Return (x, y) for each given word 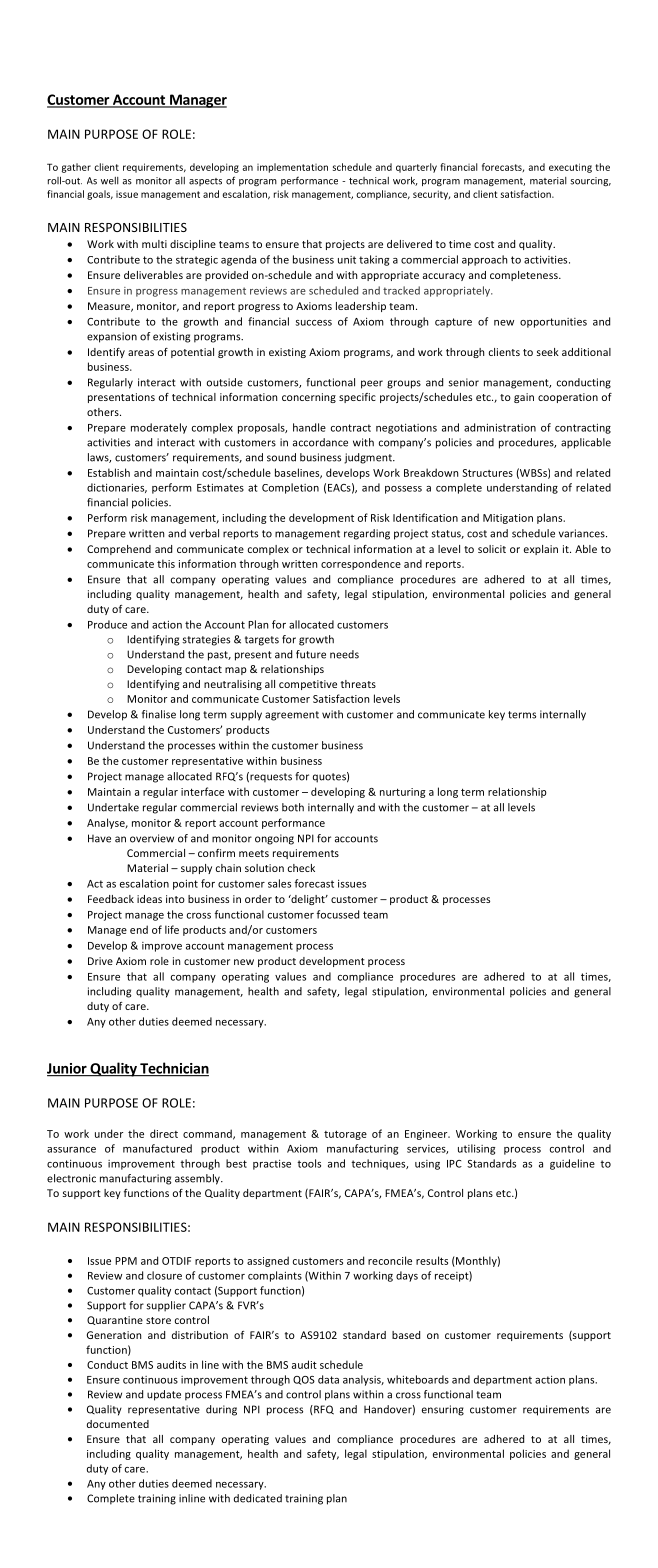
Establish (109, 472)
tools (309, 1163)
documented (118, 1424)
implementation (292, 168)
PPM (126, 1261)
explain (541, 550)
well (110, 181)
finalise (159, 714)
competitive (308, 685)
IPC (454, 1164)
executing (570, 168)
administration (500, 427)
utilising (476, 1149)
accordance (320, 442)
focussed (338, 914)
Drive (100, 961)
